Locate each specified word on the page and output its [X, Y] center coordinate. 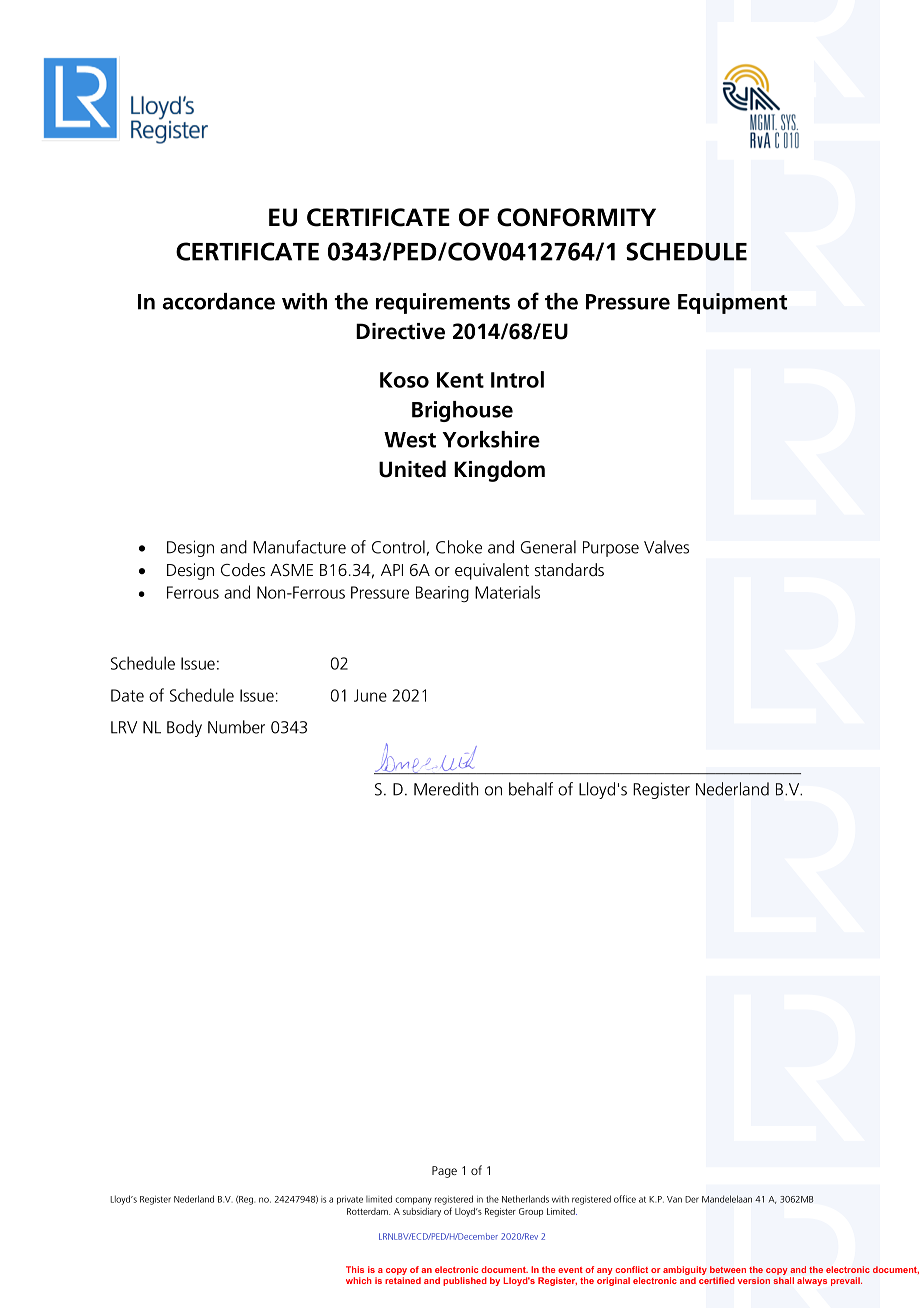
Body [184, 728]
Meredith [446, 789]
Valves [666, 547]
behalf [531, 789]
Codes [243, 570]
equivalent [492, 571]
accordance [219, 301]
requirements [443, 303]
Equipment [732, 303]
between [728, 1269]
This [355, 1269]
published [465, 1281]
